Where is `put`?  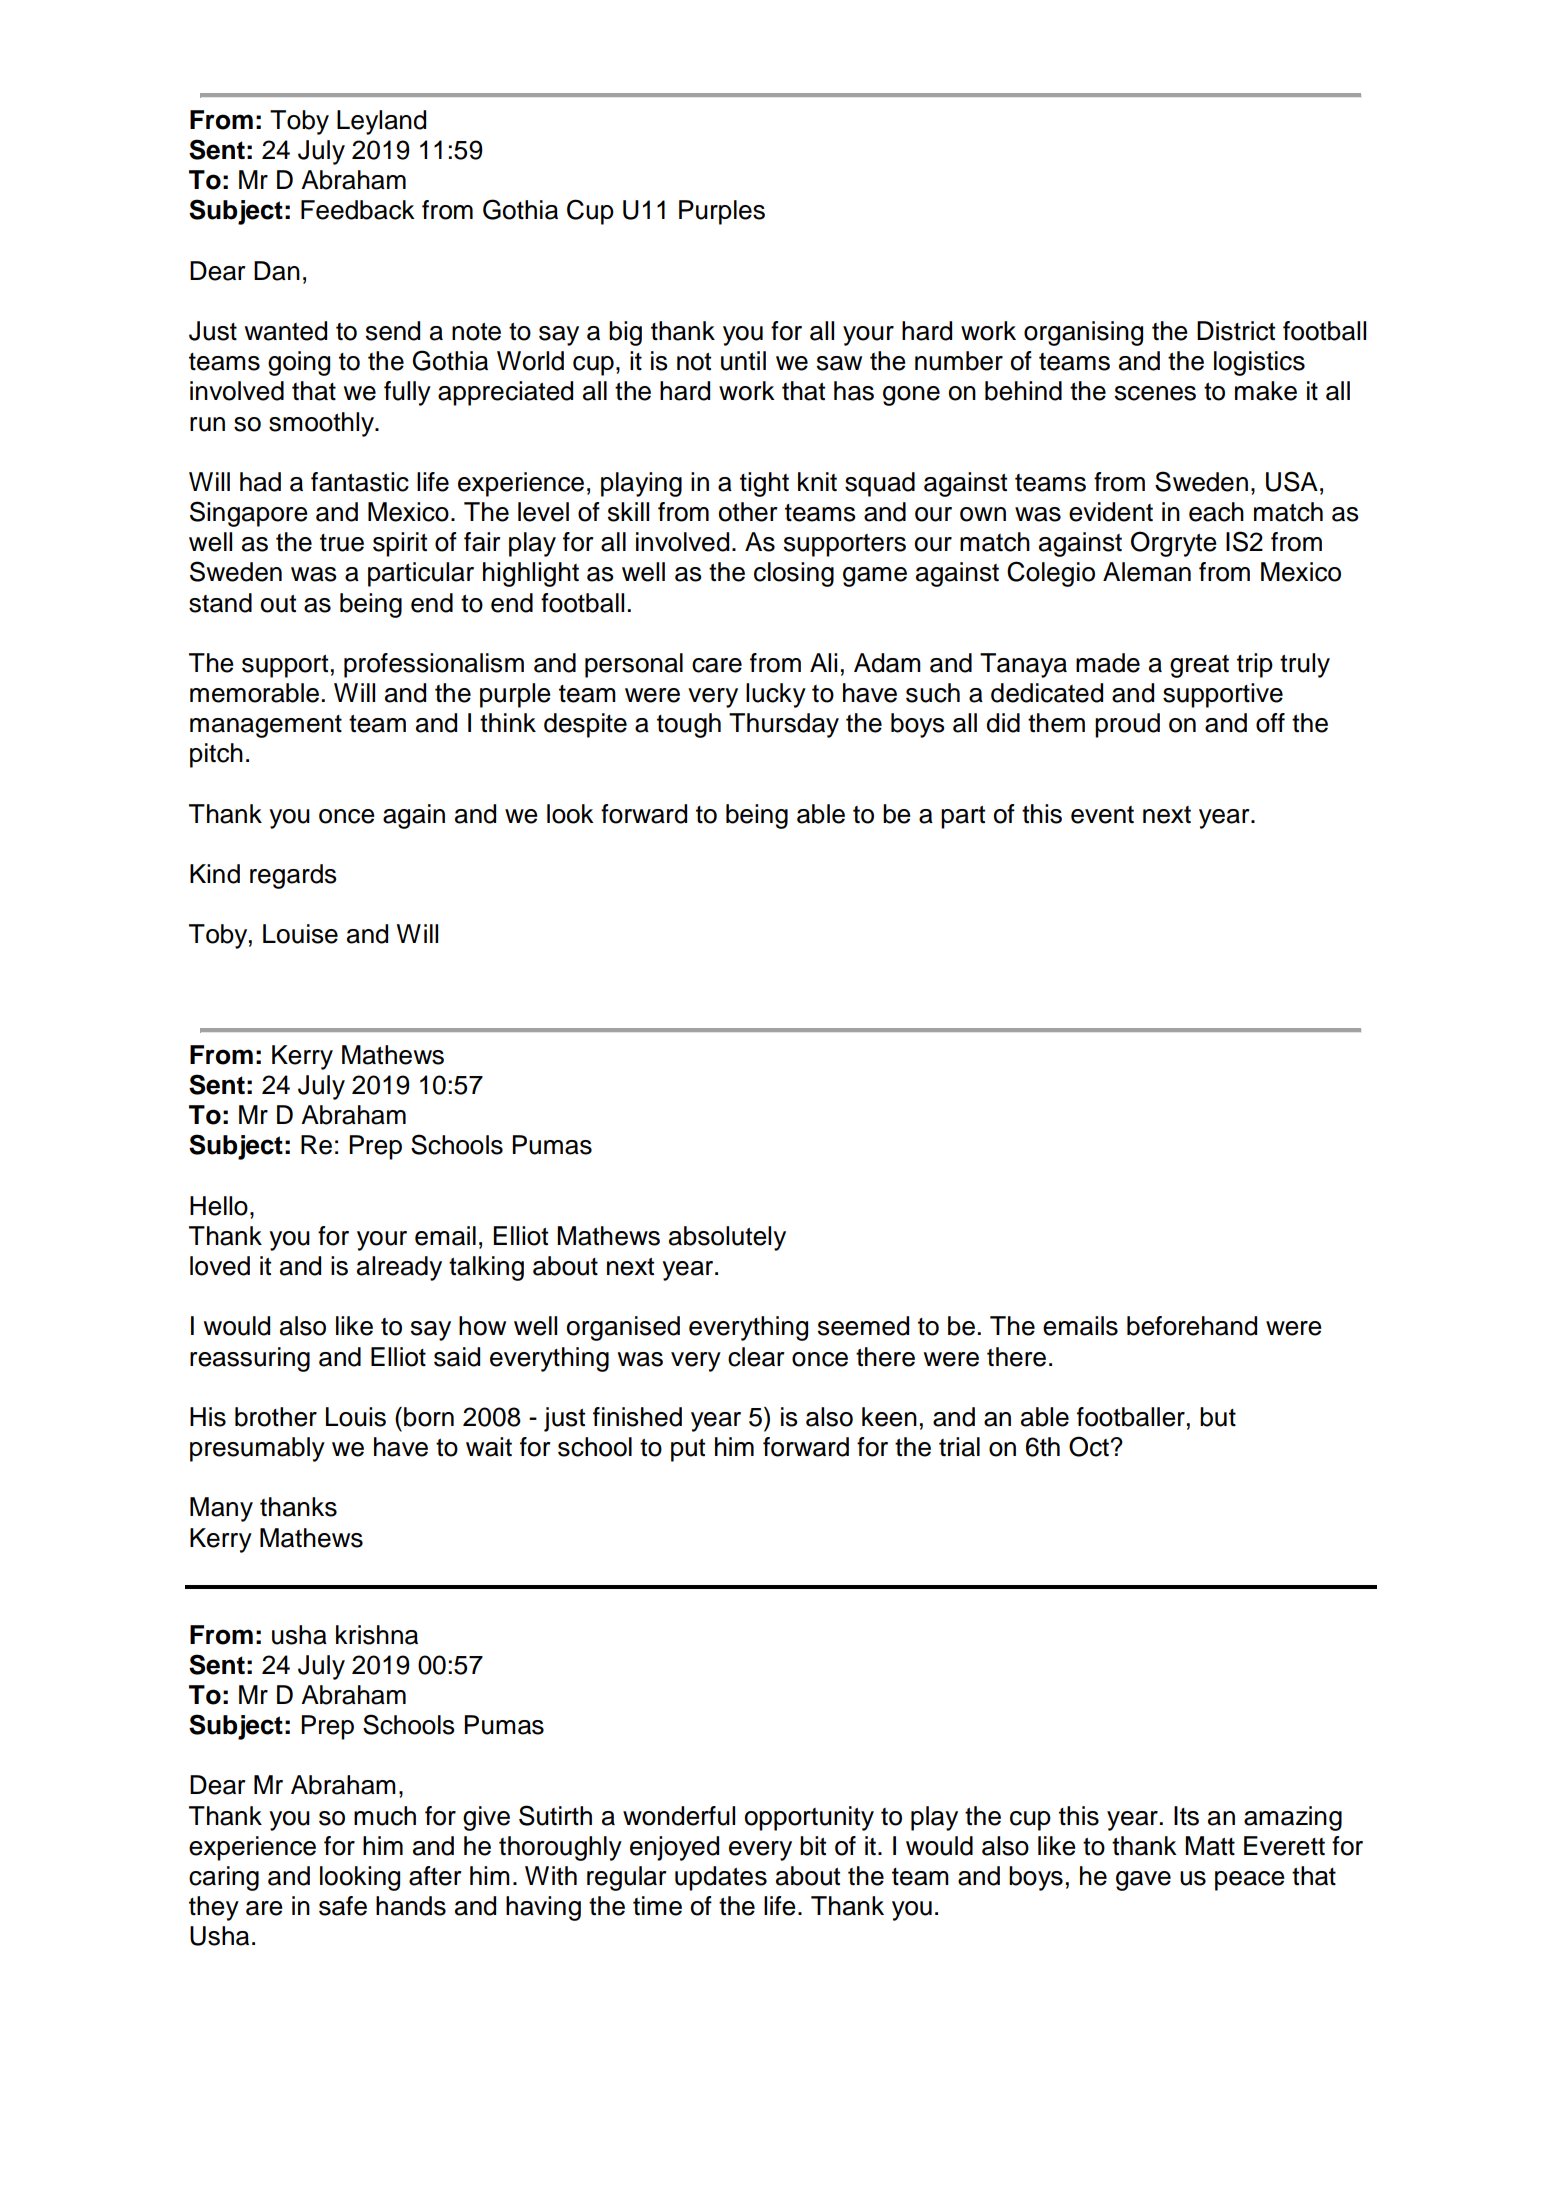 put is located at coordinates (688, 1450).
